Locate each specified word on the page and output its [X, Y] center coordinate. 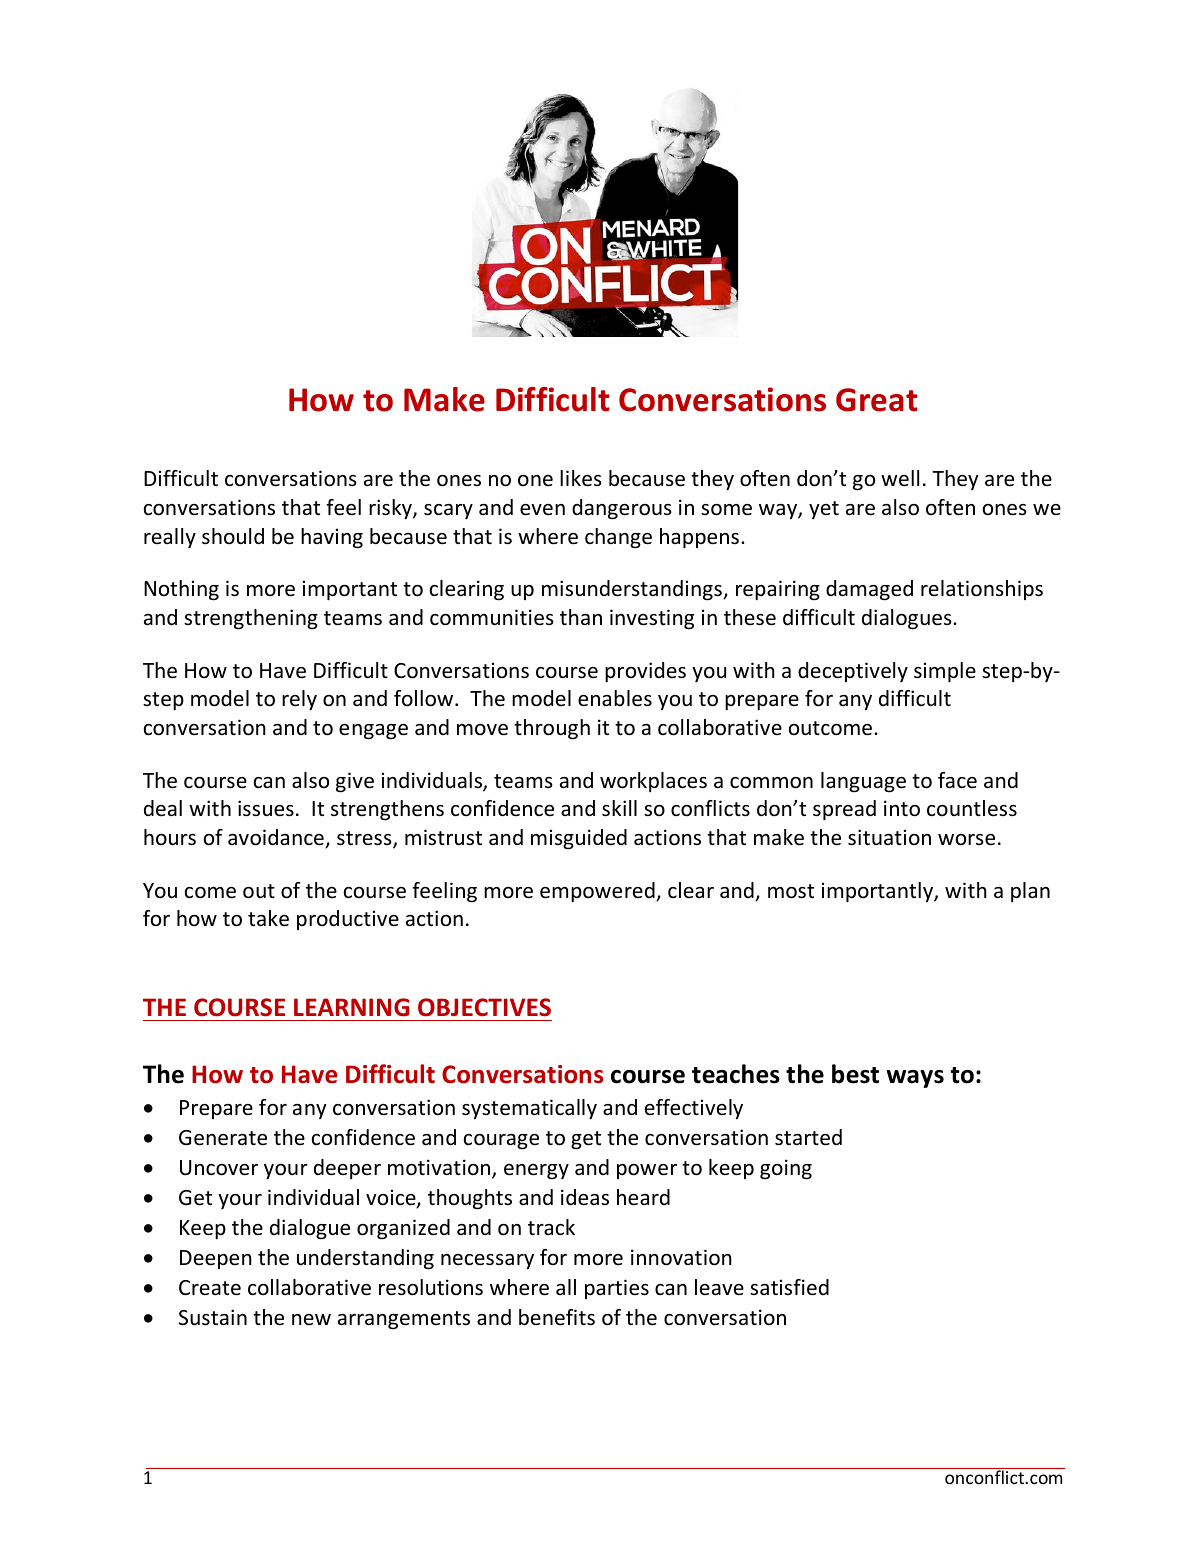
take [268, 918]
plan [1030, 892]
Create [210, 1288]
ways [915, 1079]
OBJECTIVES [484, 1007]
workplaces [653, 782]
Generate [223, 1138]
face [957, 780]
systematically [529, 1109]
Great [877, 400]
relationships [982, 590]
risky [391, 509]
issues [266, 808]
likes [581, 478]
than [581, 617]
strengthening [251, 619]
